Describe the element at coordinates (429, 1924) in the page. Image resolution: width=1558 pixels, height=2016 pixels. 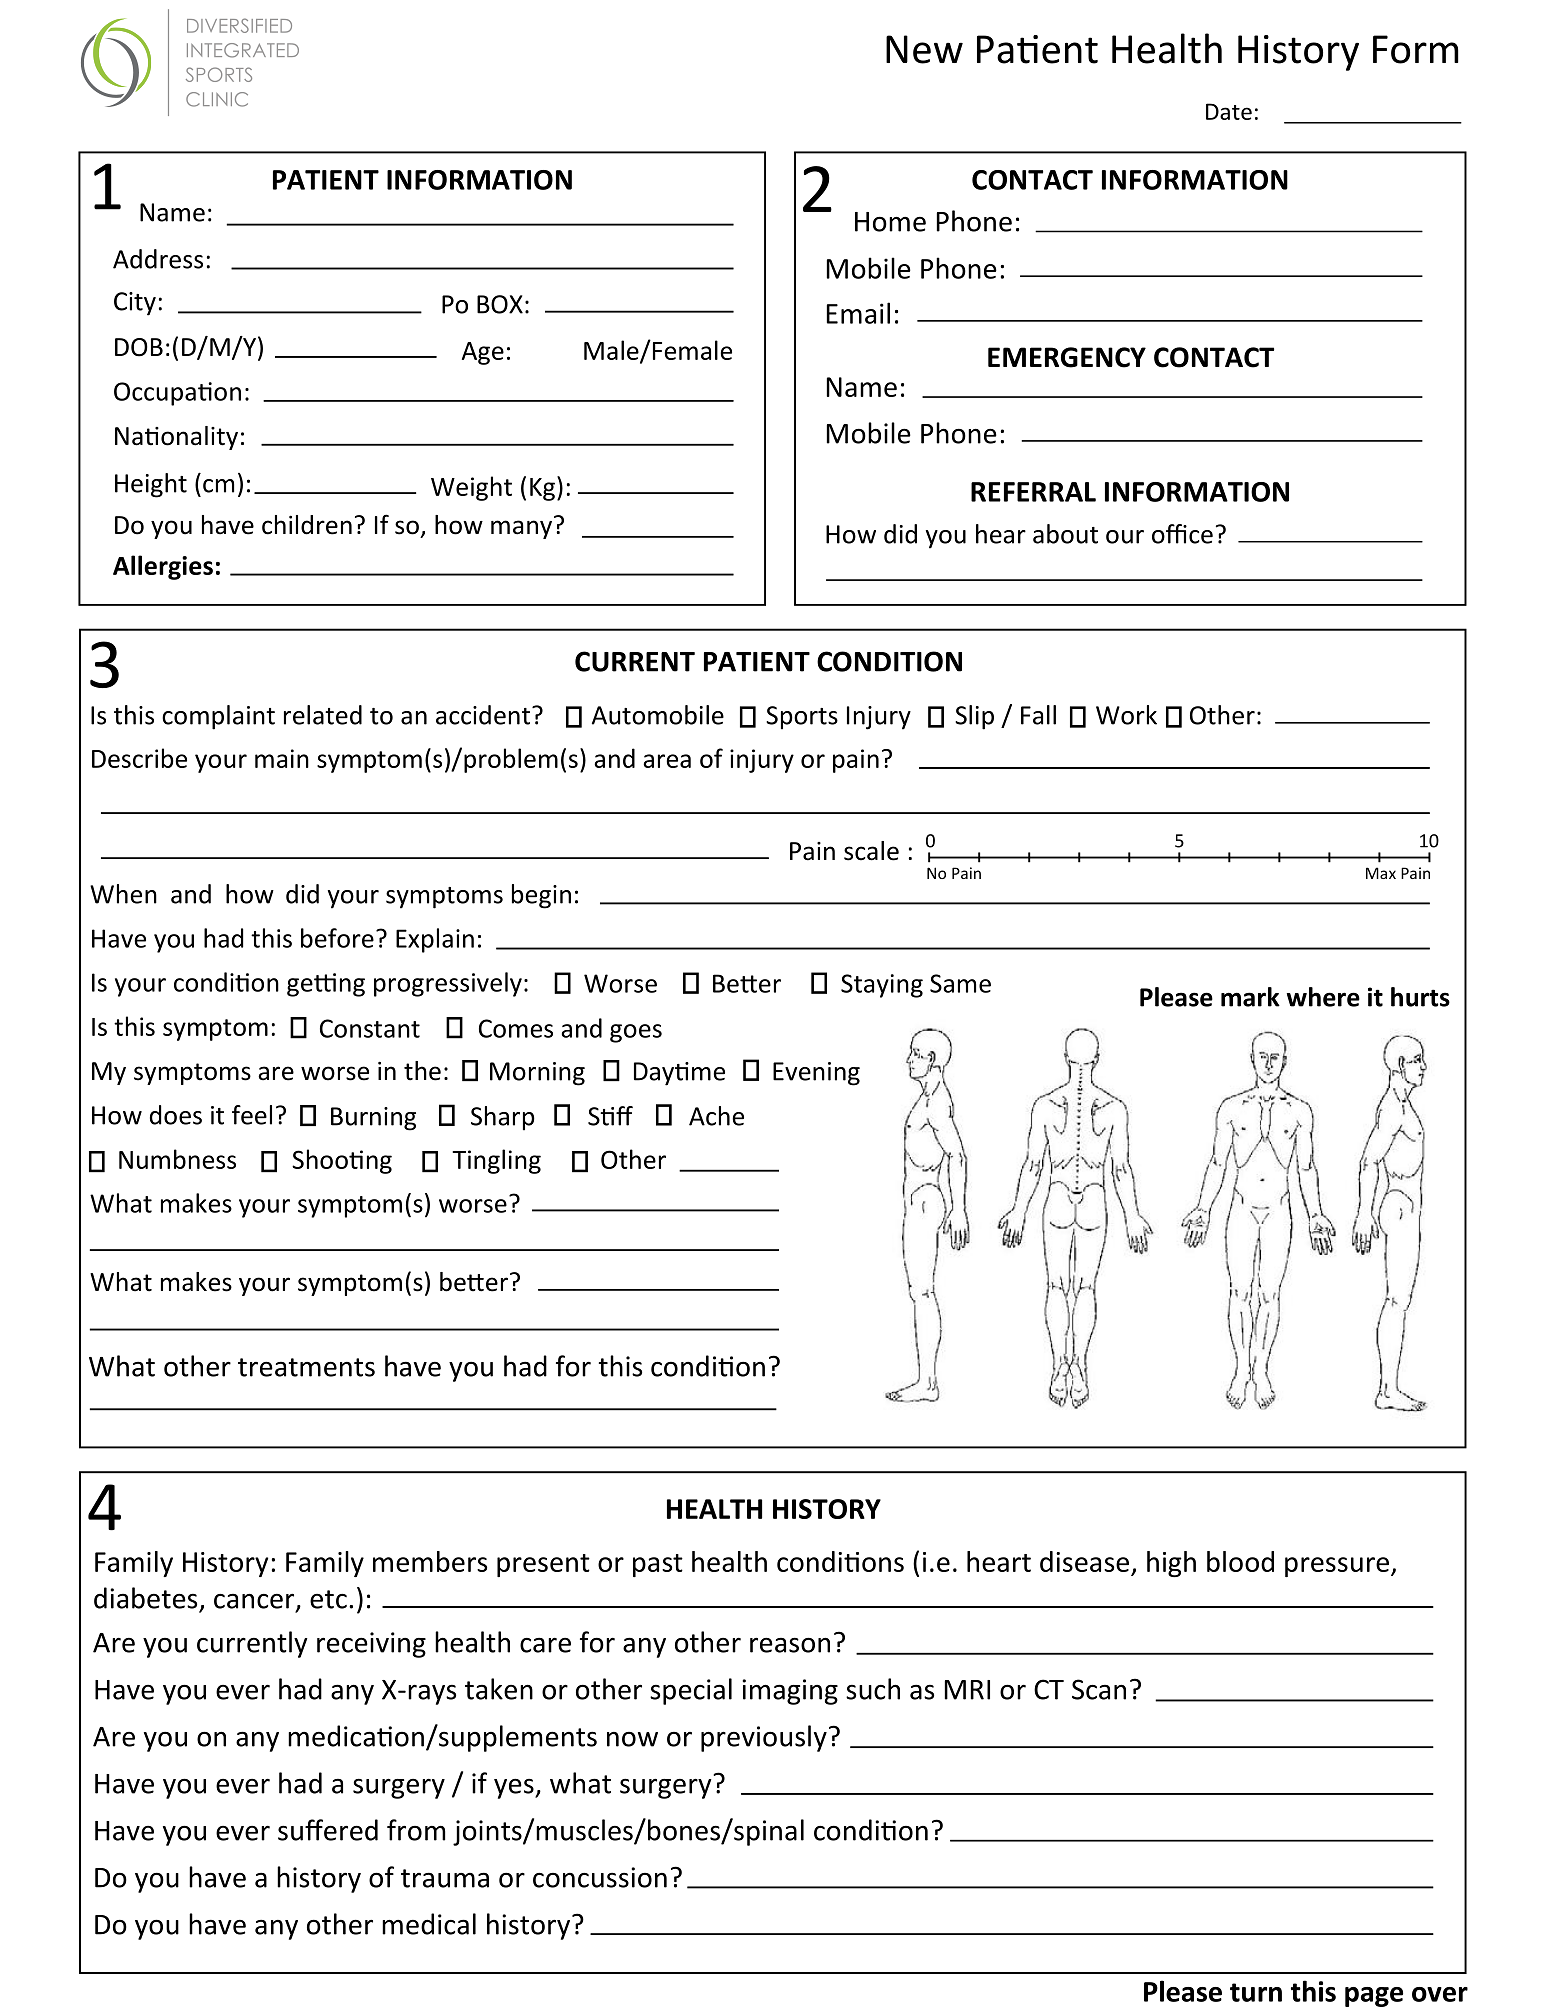
I see `medical` at that location.
